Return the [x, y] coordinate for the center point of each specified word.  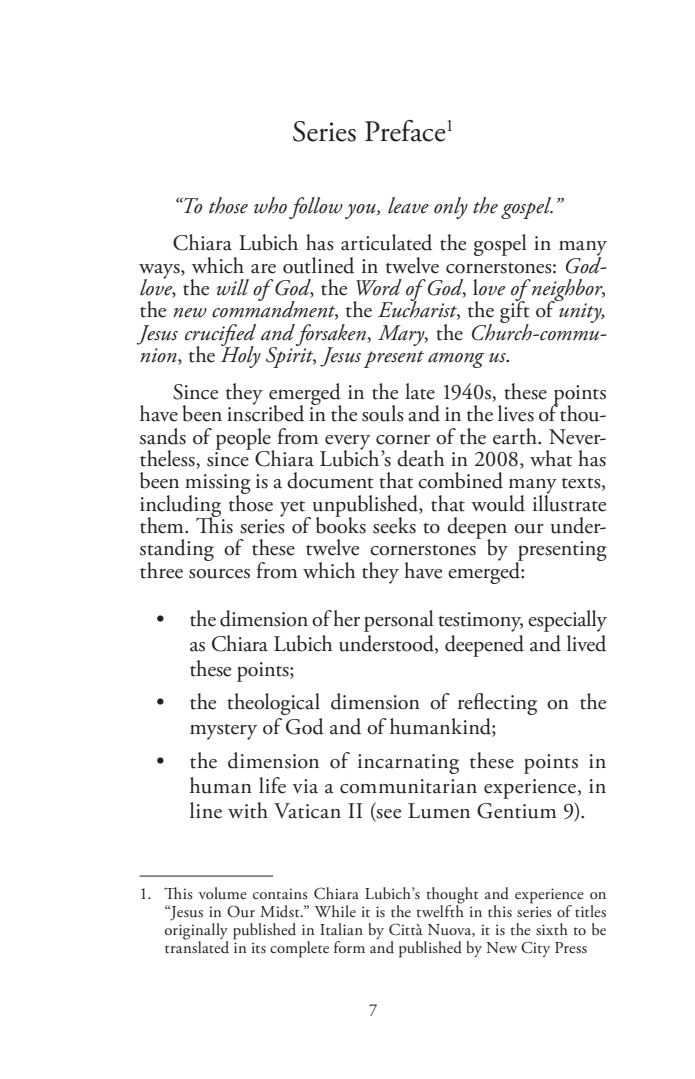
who [270, 205]
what [551, 458]
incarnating [408, 764]
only [451, 208]
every [347, 443]
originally [196, 932]
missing [218, 485]
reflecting [497, 704]
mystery [223, 732]
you [361, 211]
